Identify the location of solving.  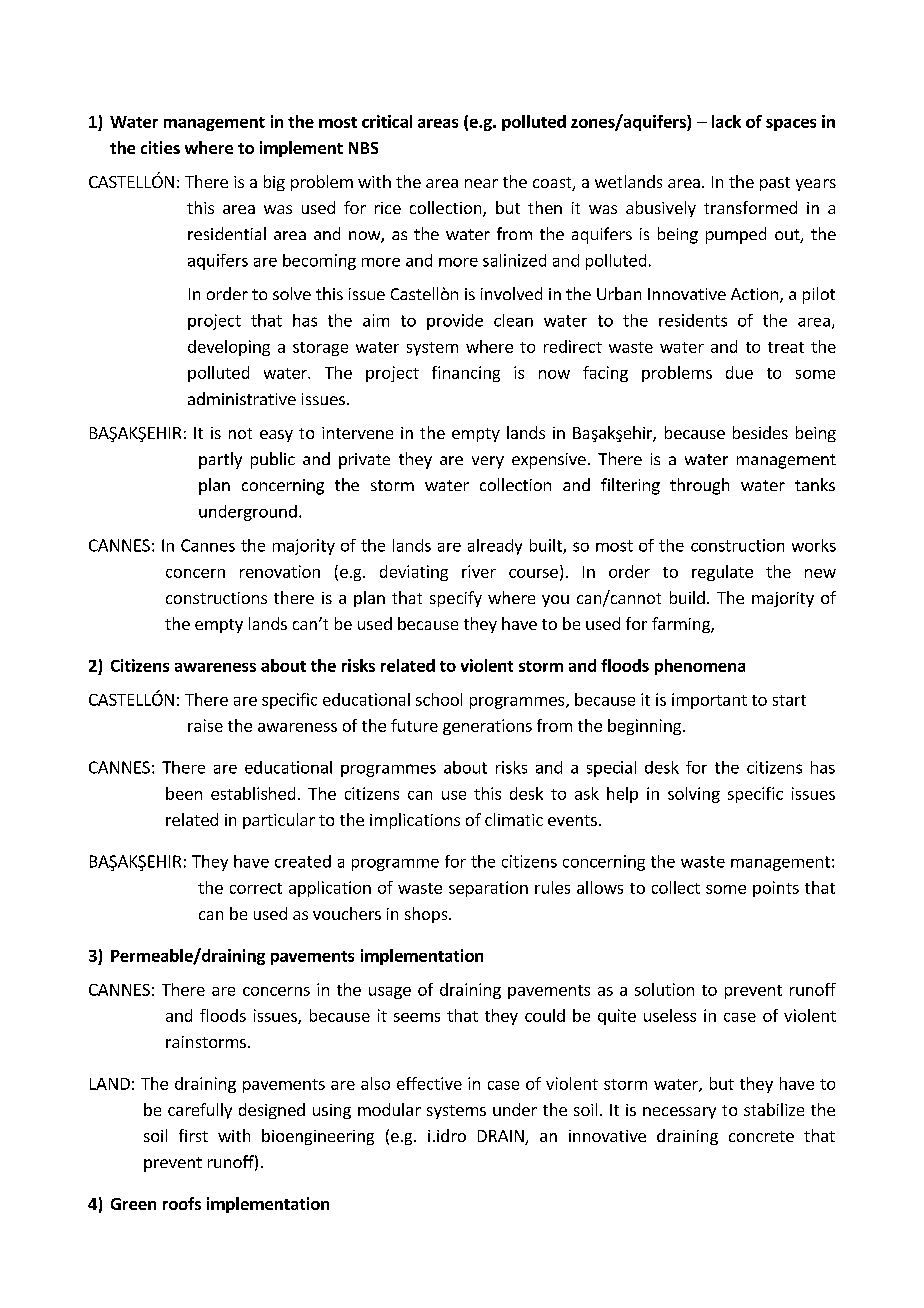
(694, 795).
